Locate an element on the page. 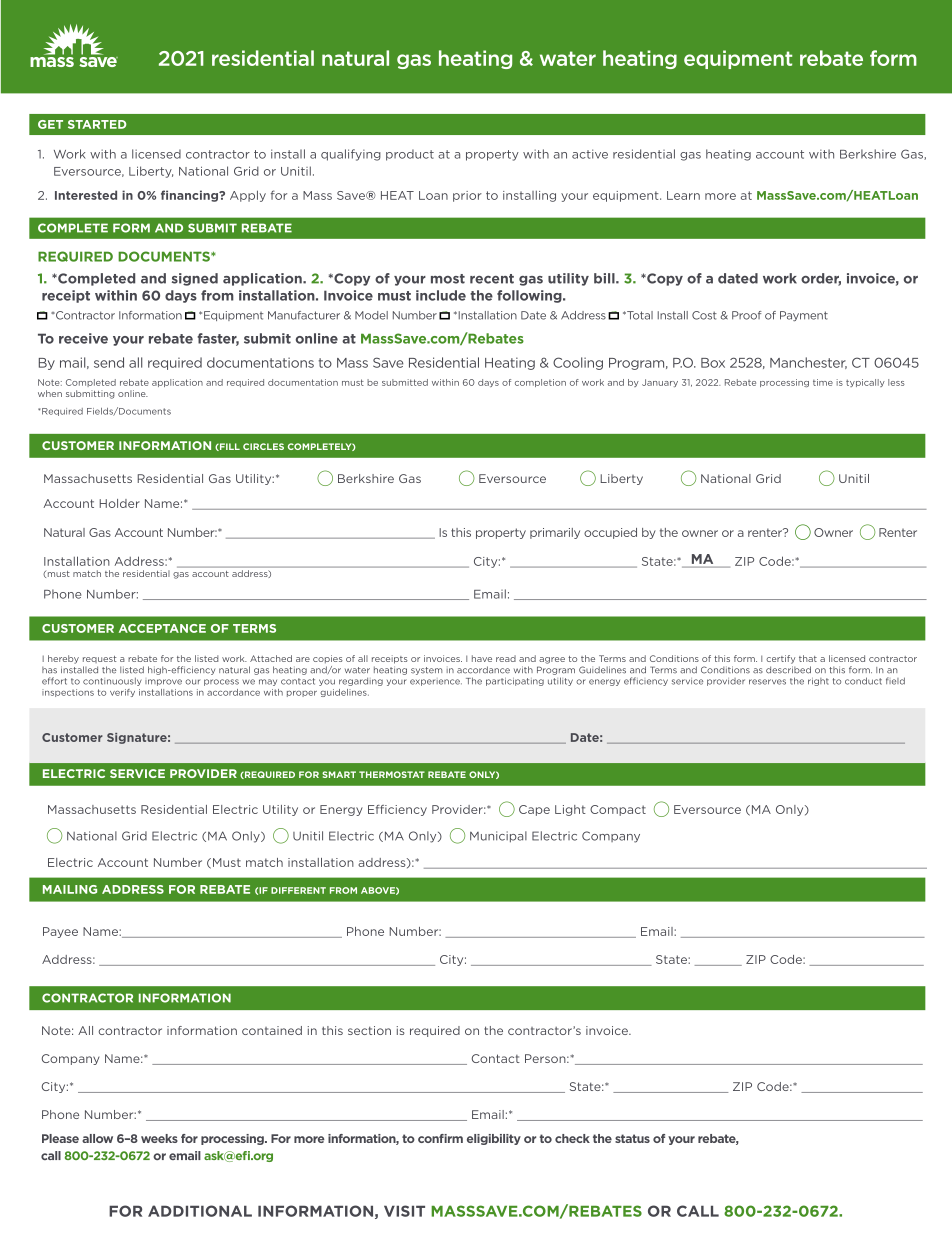 This page has width=952, height=1233. prior is located at coordinates (467, 196).
